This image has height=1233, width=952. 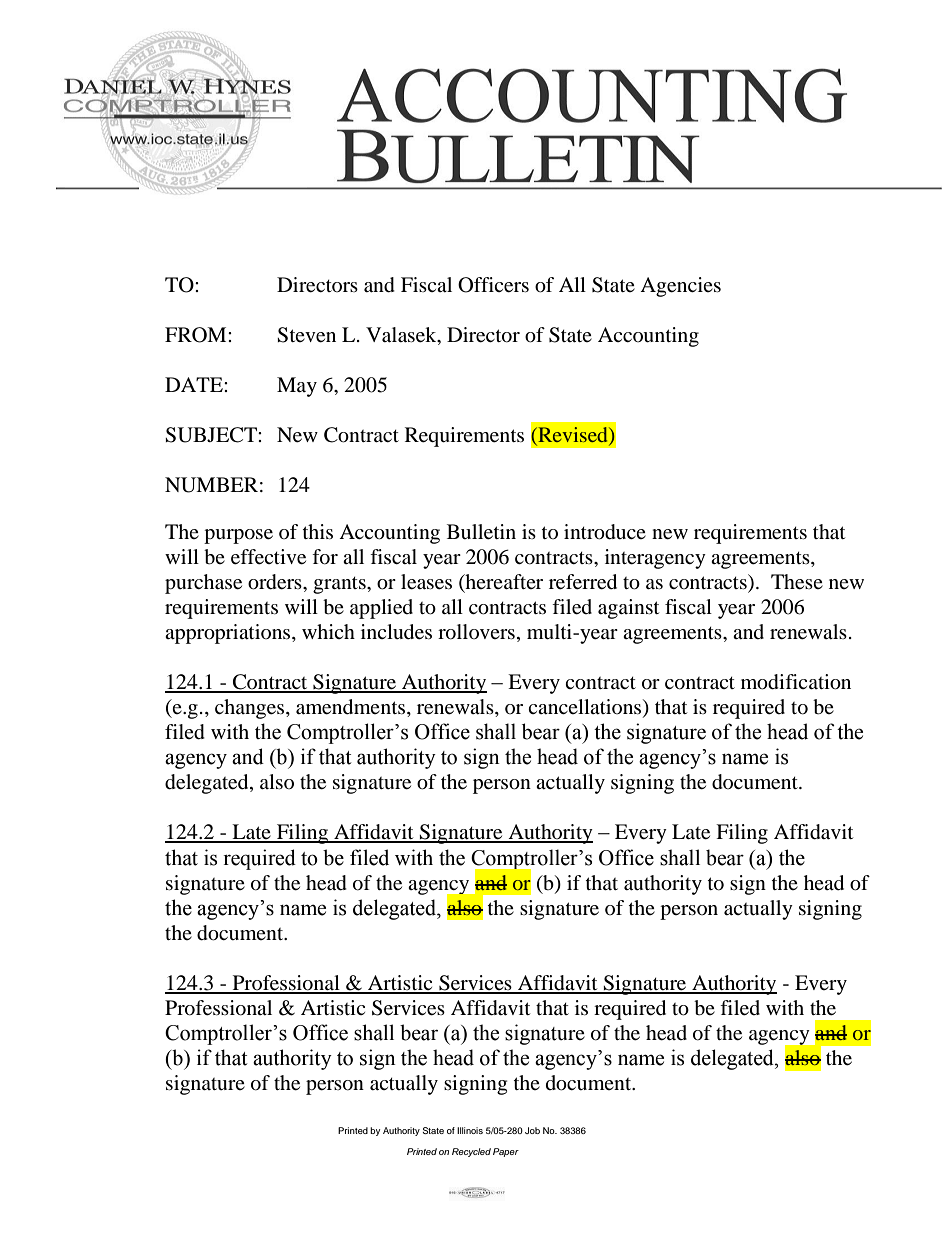 What do you see at coordinates (251, 709) in the image?
I see `changes` at bounding box center [251, 709].
